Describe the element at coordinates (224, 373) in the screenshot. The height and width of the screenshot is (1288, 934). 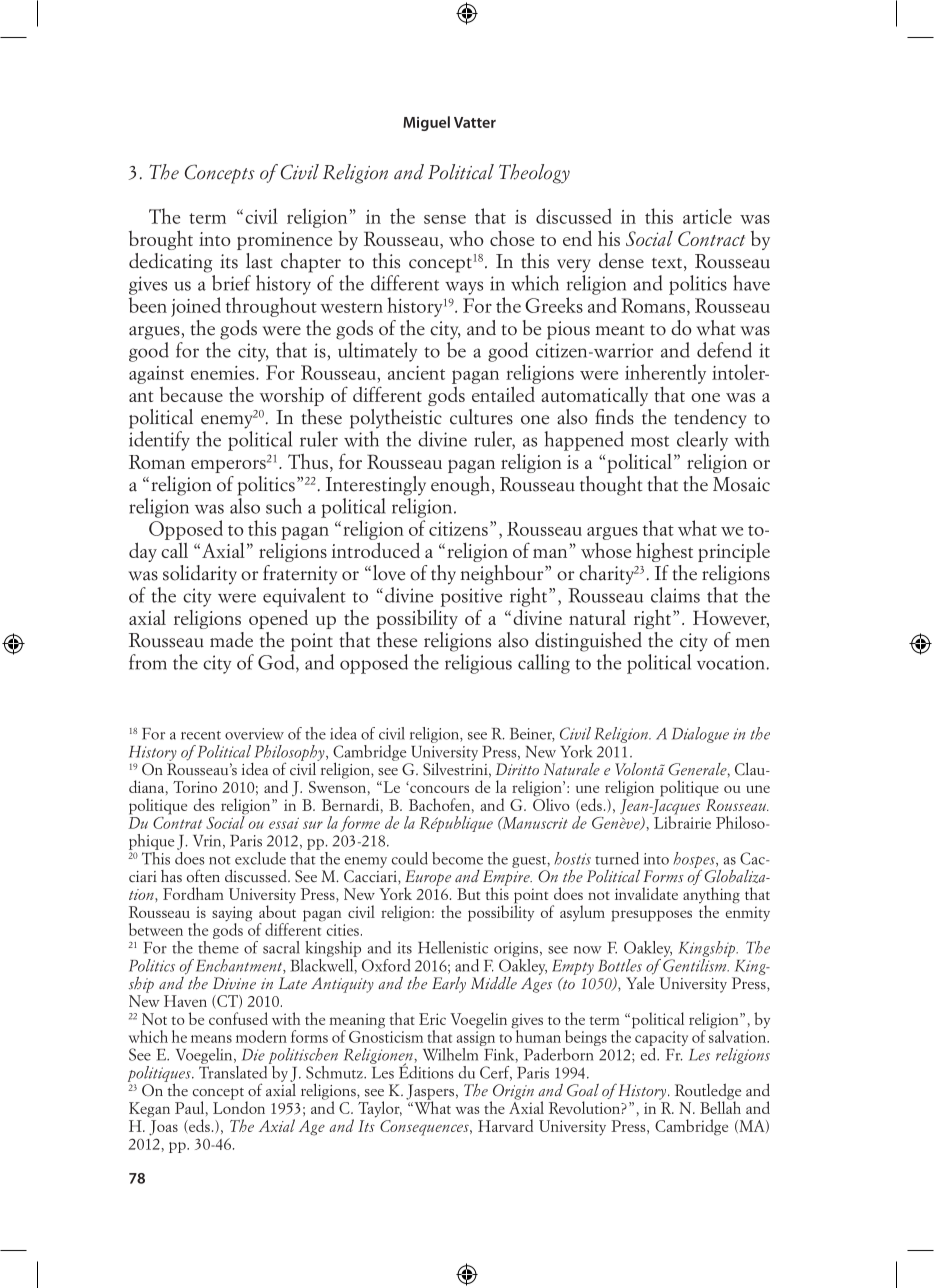
I see `enemies` at that location.
